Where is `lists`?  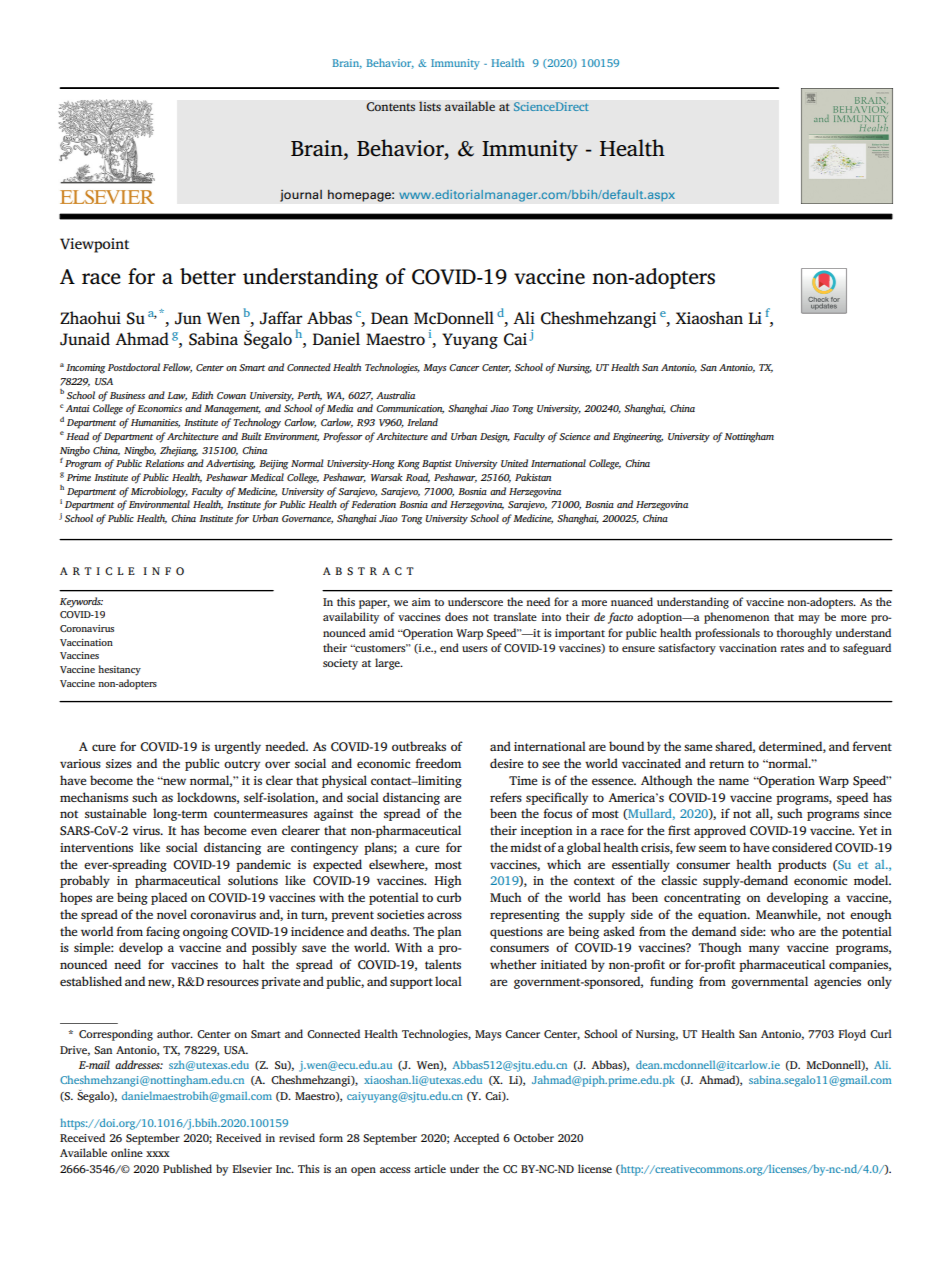 lists is located at coordinates (430, 106).
